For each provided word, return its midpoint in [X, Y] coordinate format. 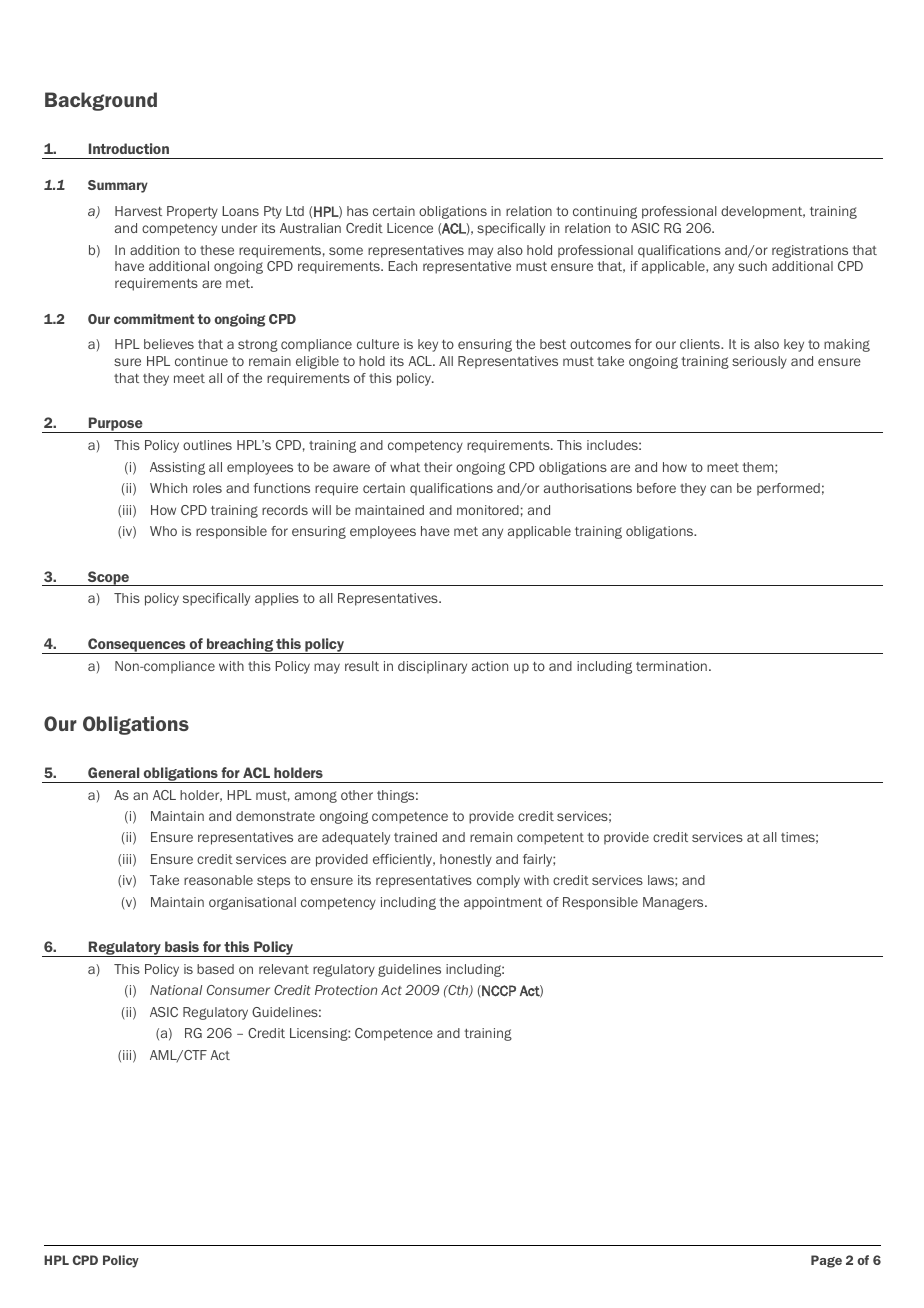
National [176, 990]
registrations [810, 251]
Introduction [129, 148]
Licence [410, 228]
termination [671, 666]
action [490, 666]
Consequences [137, 646]
